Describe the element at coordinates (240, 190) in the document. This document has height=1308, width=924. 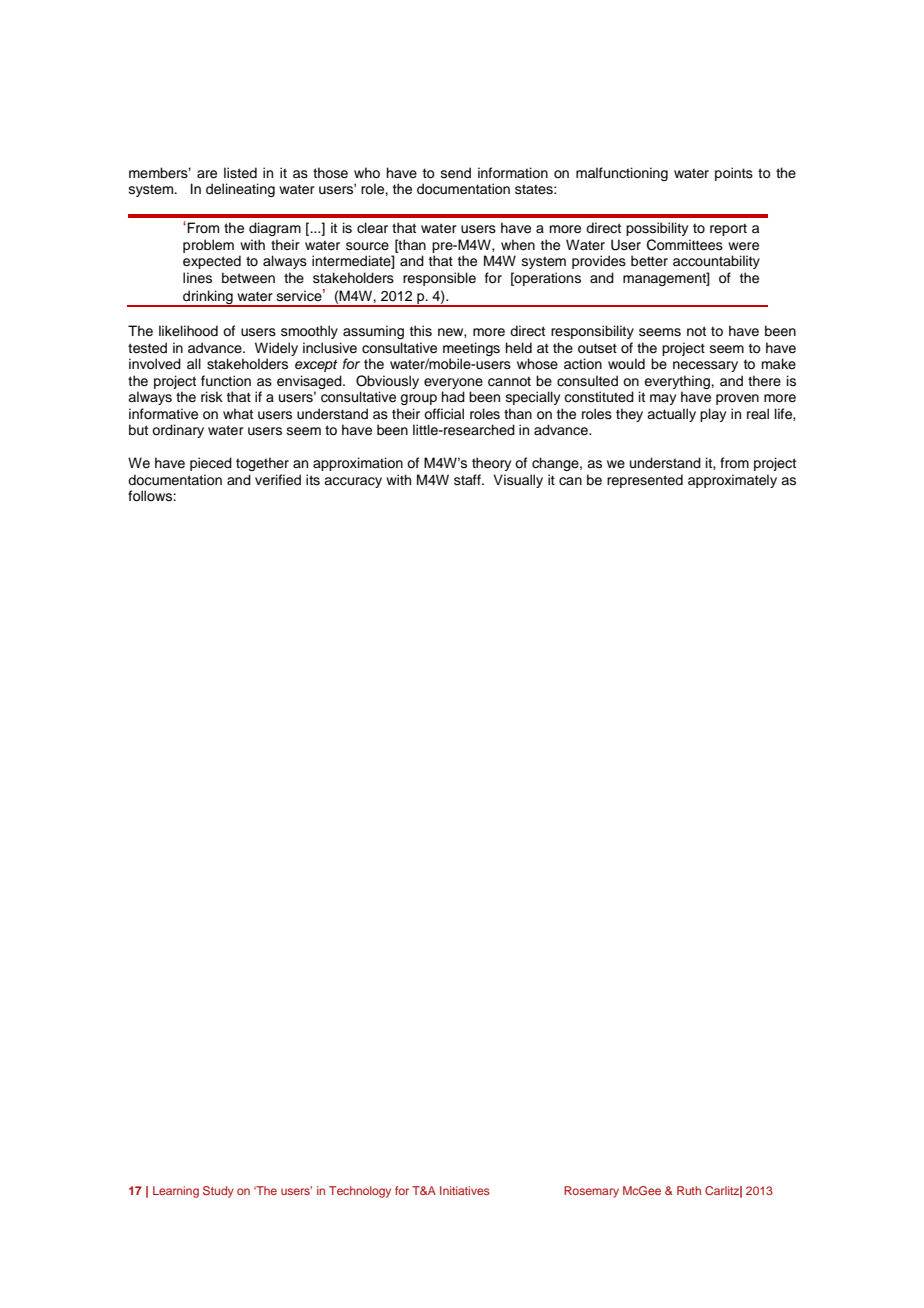
I see `delineating` at that location.
